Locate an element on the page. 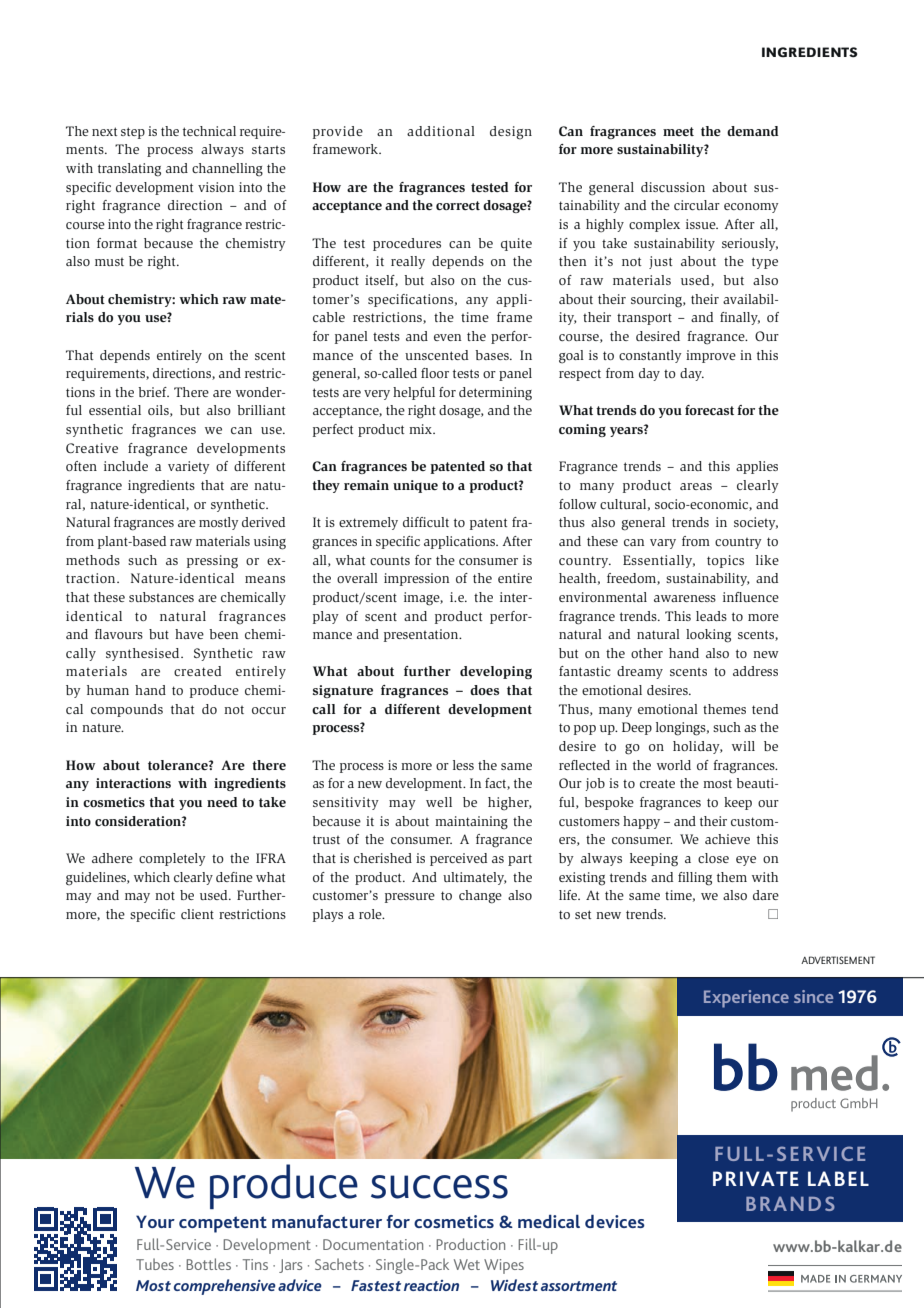 The width and height of the document is (924, 1308). Wet is located at coordinates (467, 1264).
